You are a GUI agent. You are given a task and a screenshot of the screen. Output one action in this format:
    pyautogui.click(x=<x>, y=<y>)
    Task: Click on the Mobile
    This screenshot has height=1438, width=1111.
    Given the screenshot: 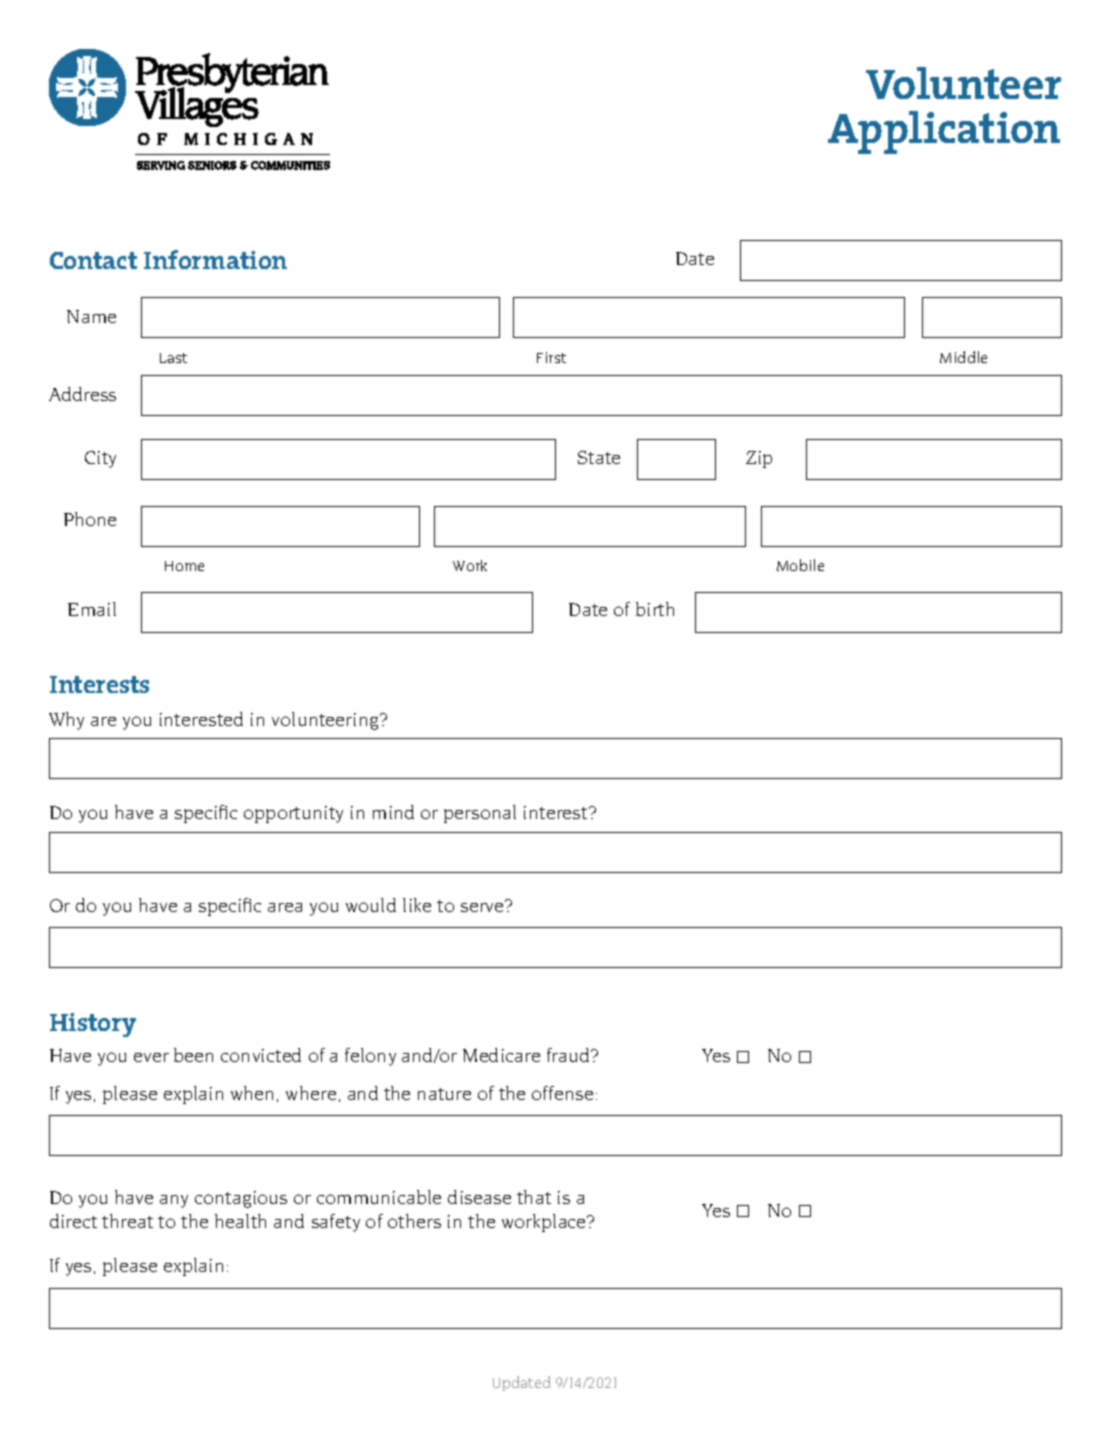 What is the action you would take?
    pyautogui.click(x=800, y=565)
